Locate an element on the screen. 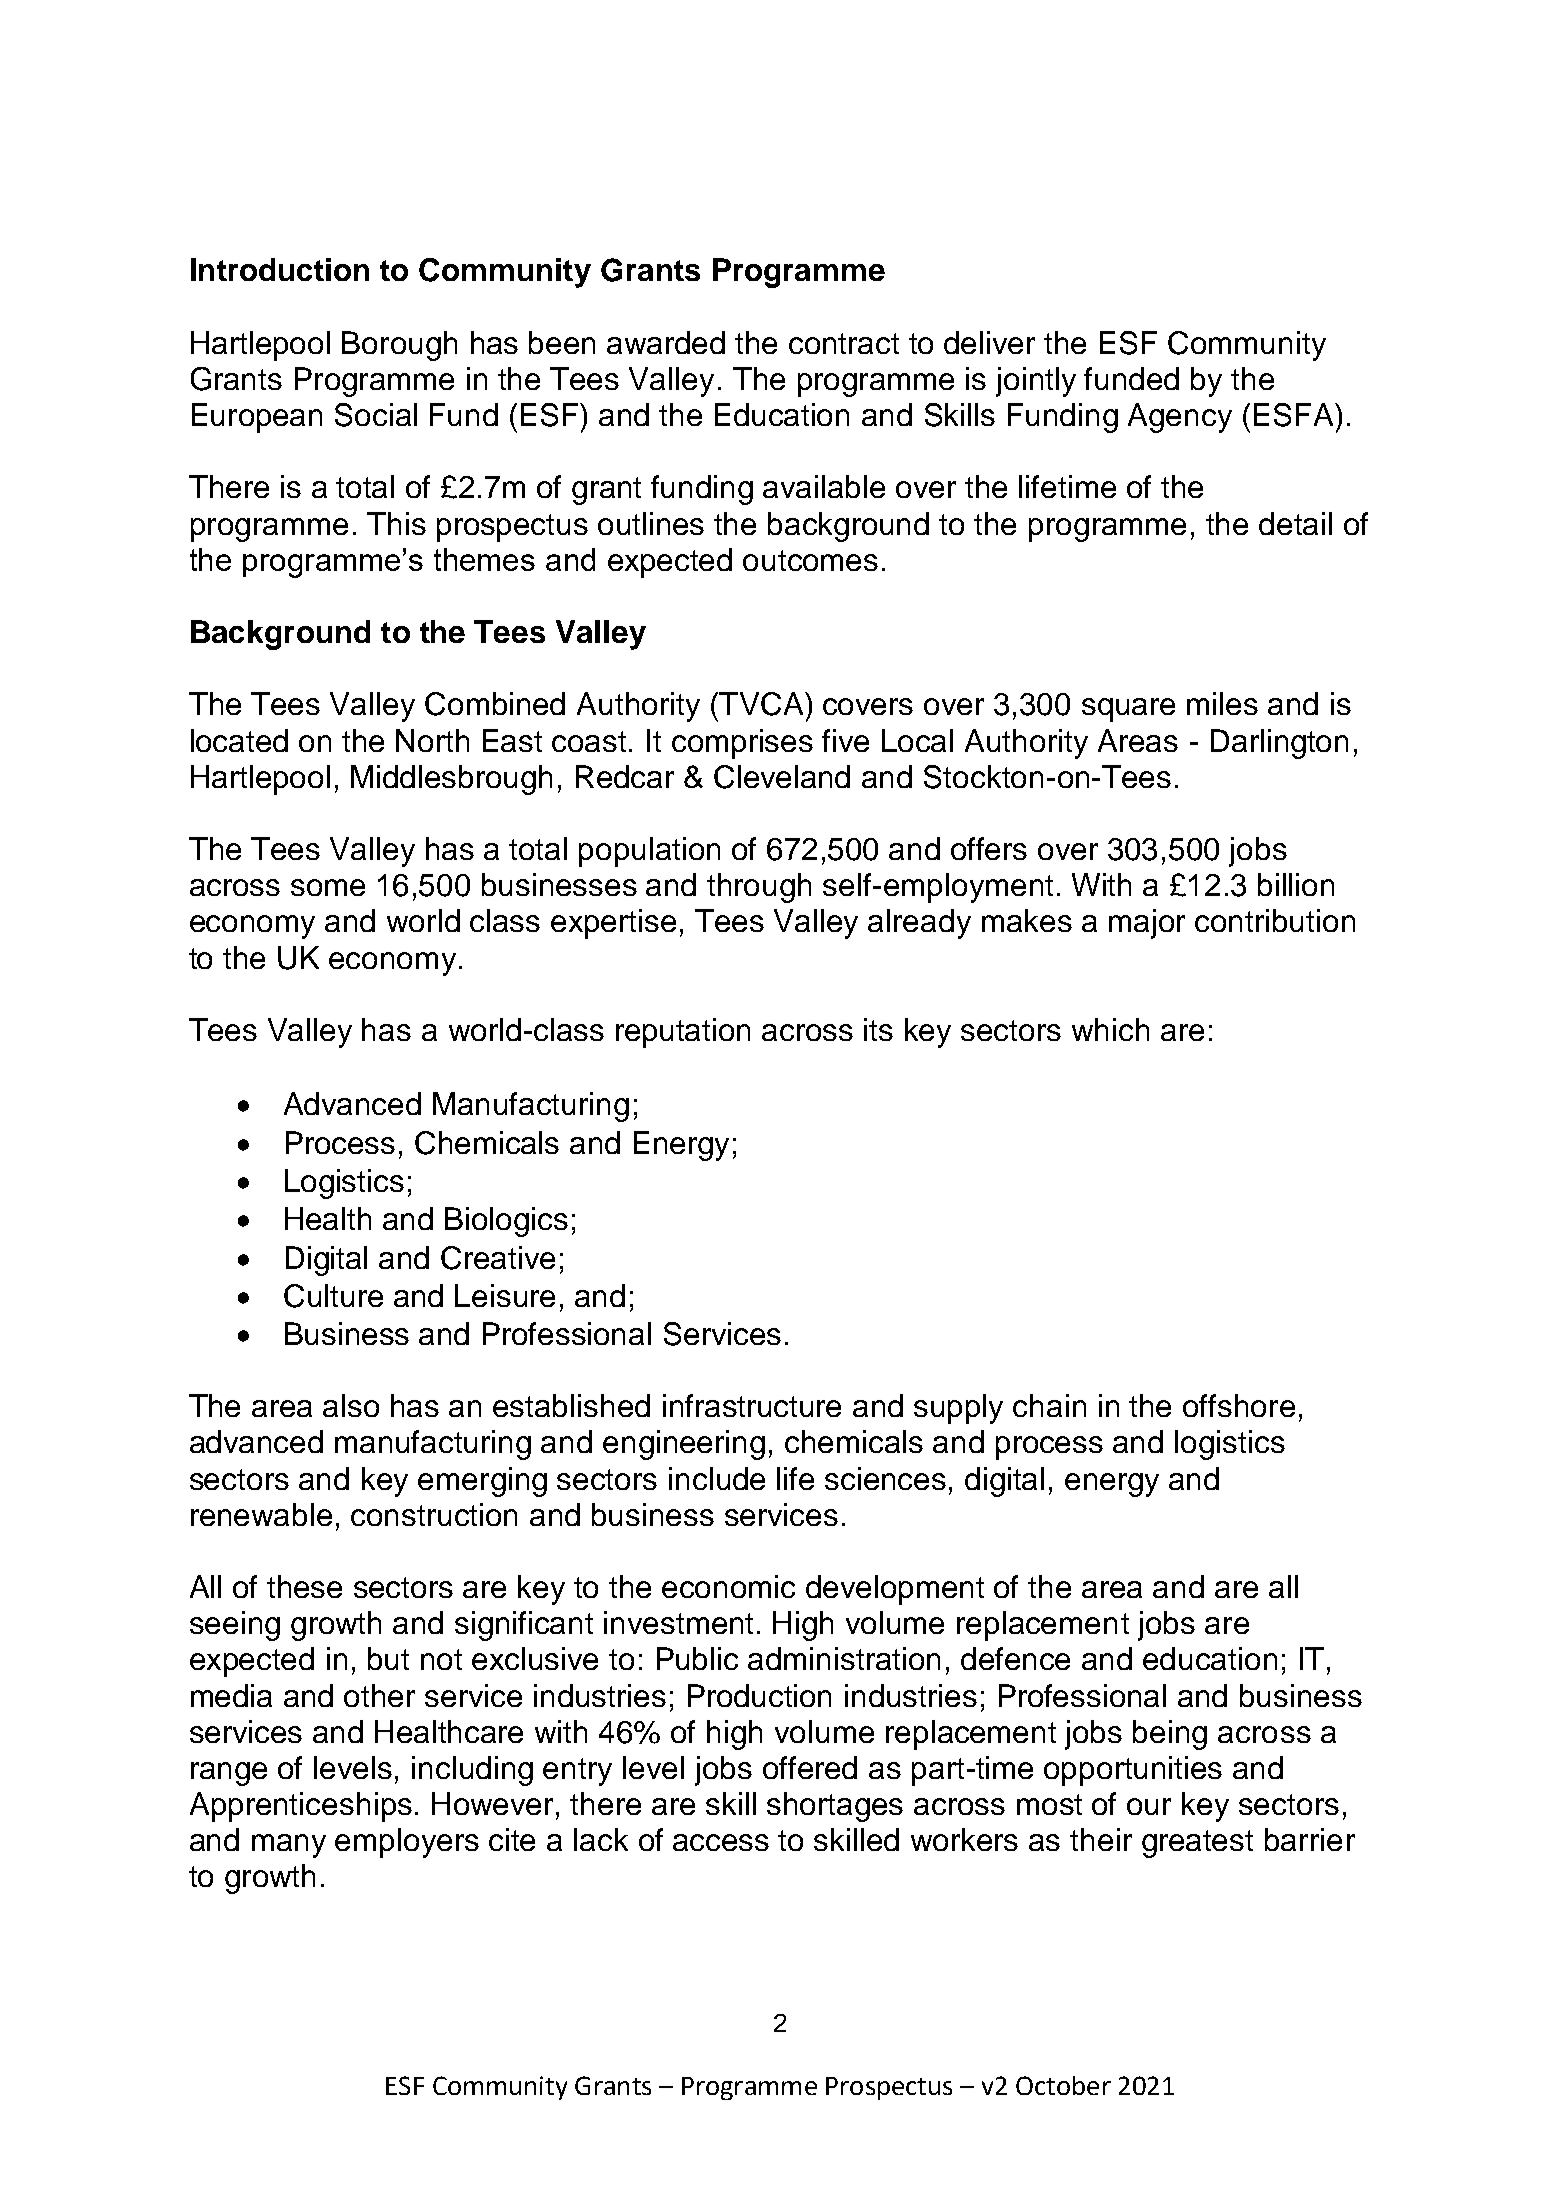 Image resolution: width=1560 pixels, height=2206 pixels. contract is located at coordinates (844, 343).
